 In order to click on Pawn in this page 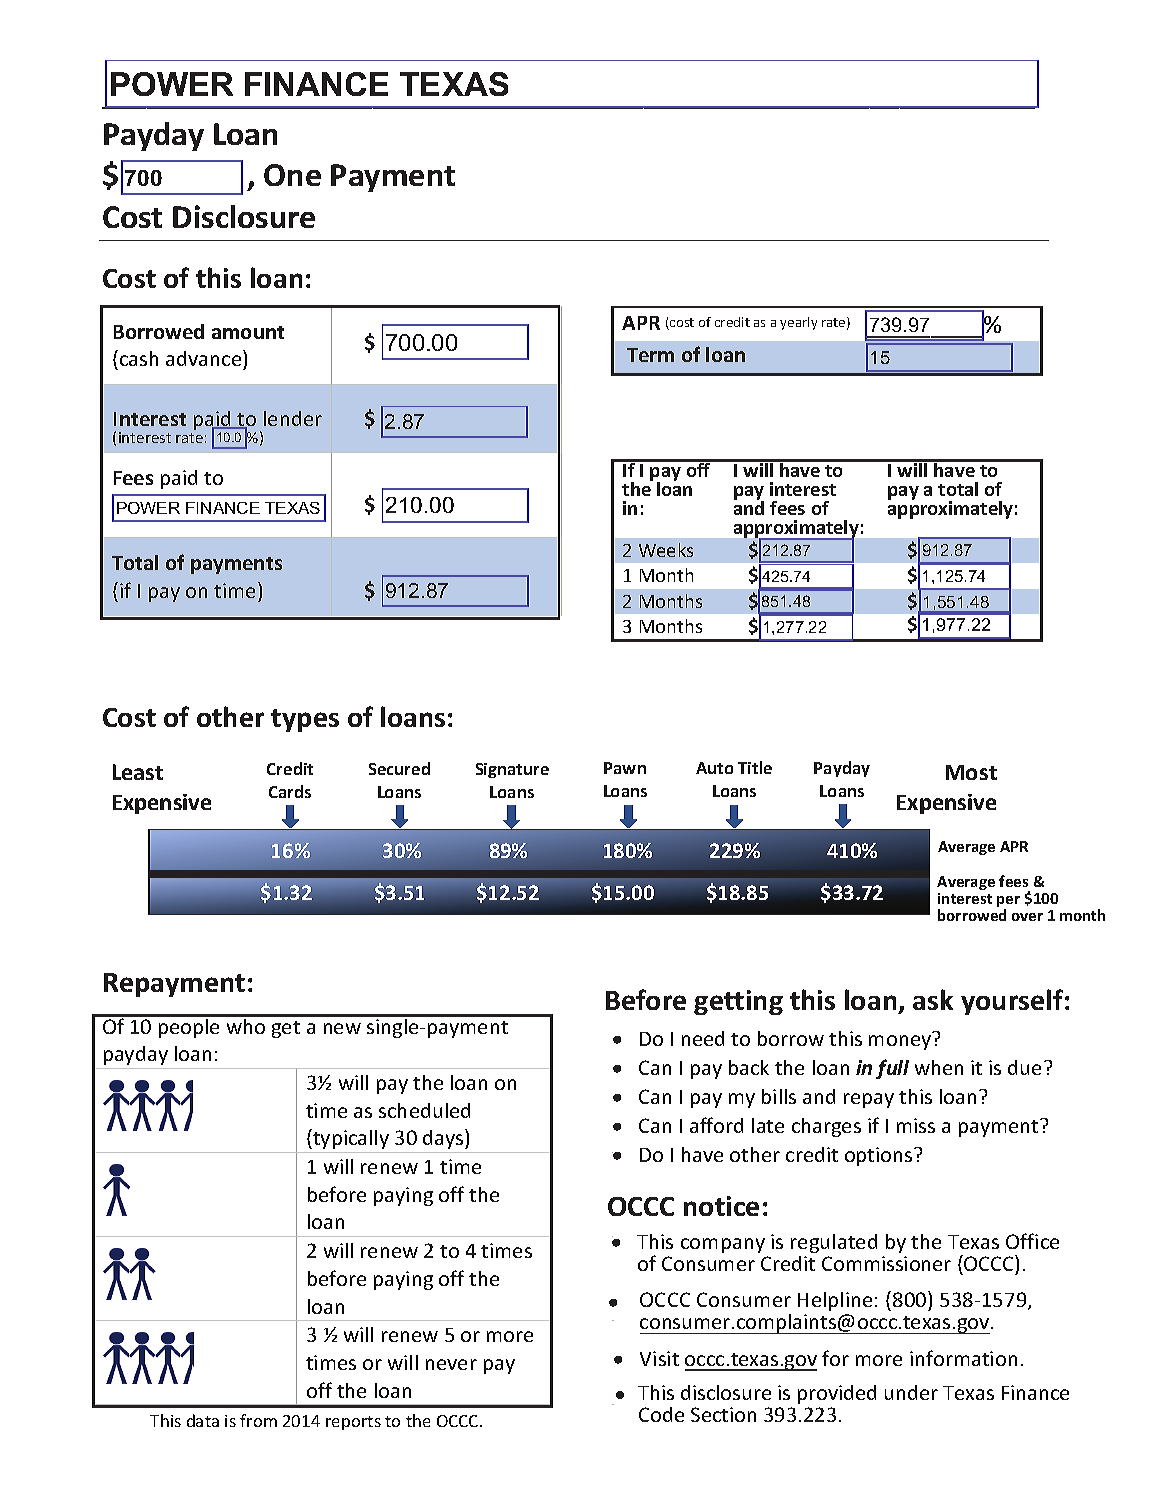, I will do `click(625, 768)`.
